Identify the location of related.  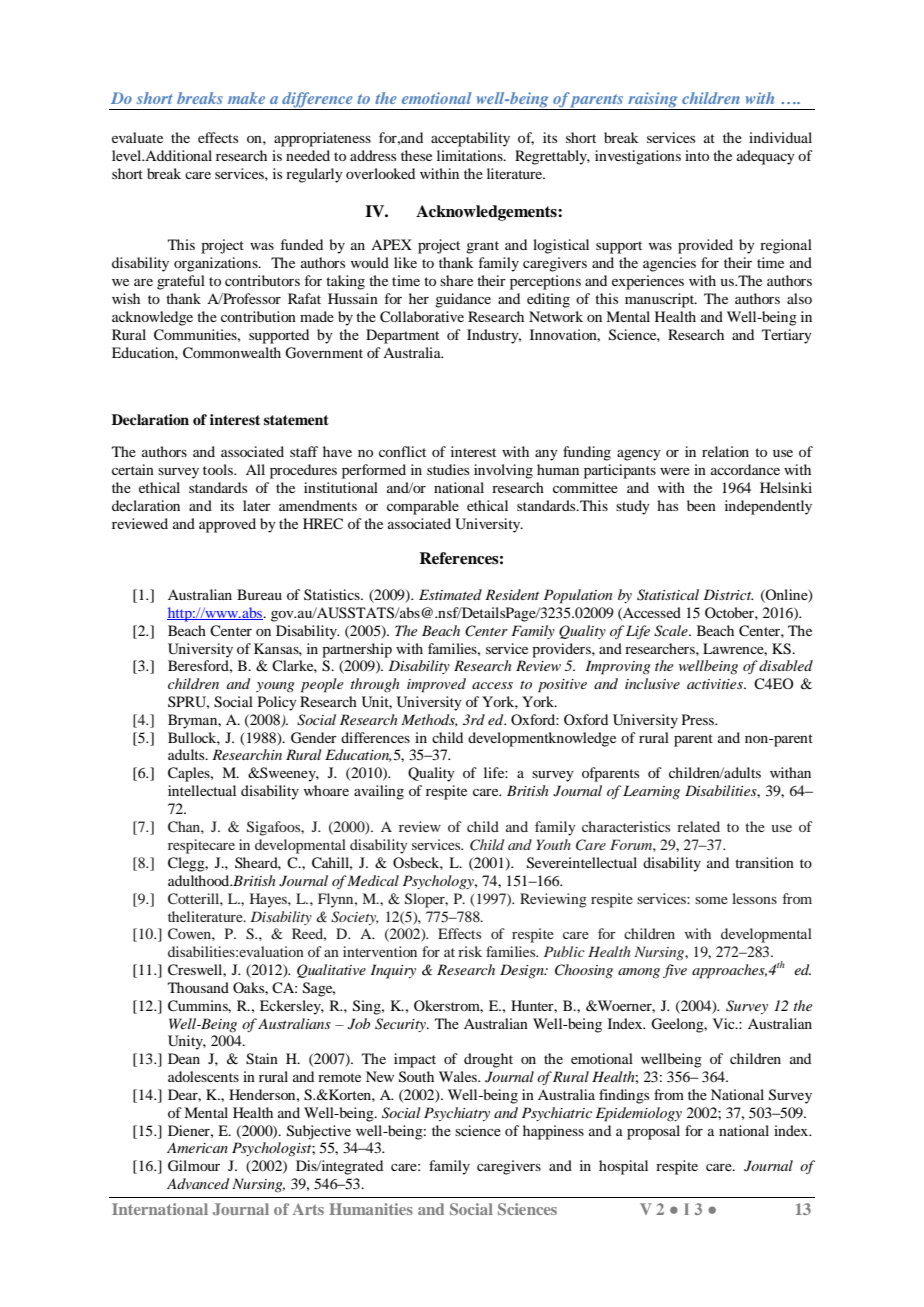
(698, 826).
